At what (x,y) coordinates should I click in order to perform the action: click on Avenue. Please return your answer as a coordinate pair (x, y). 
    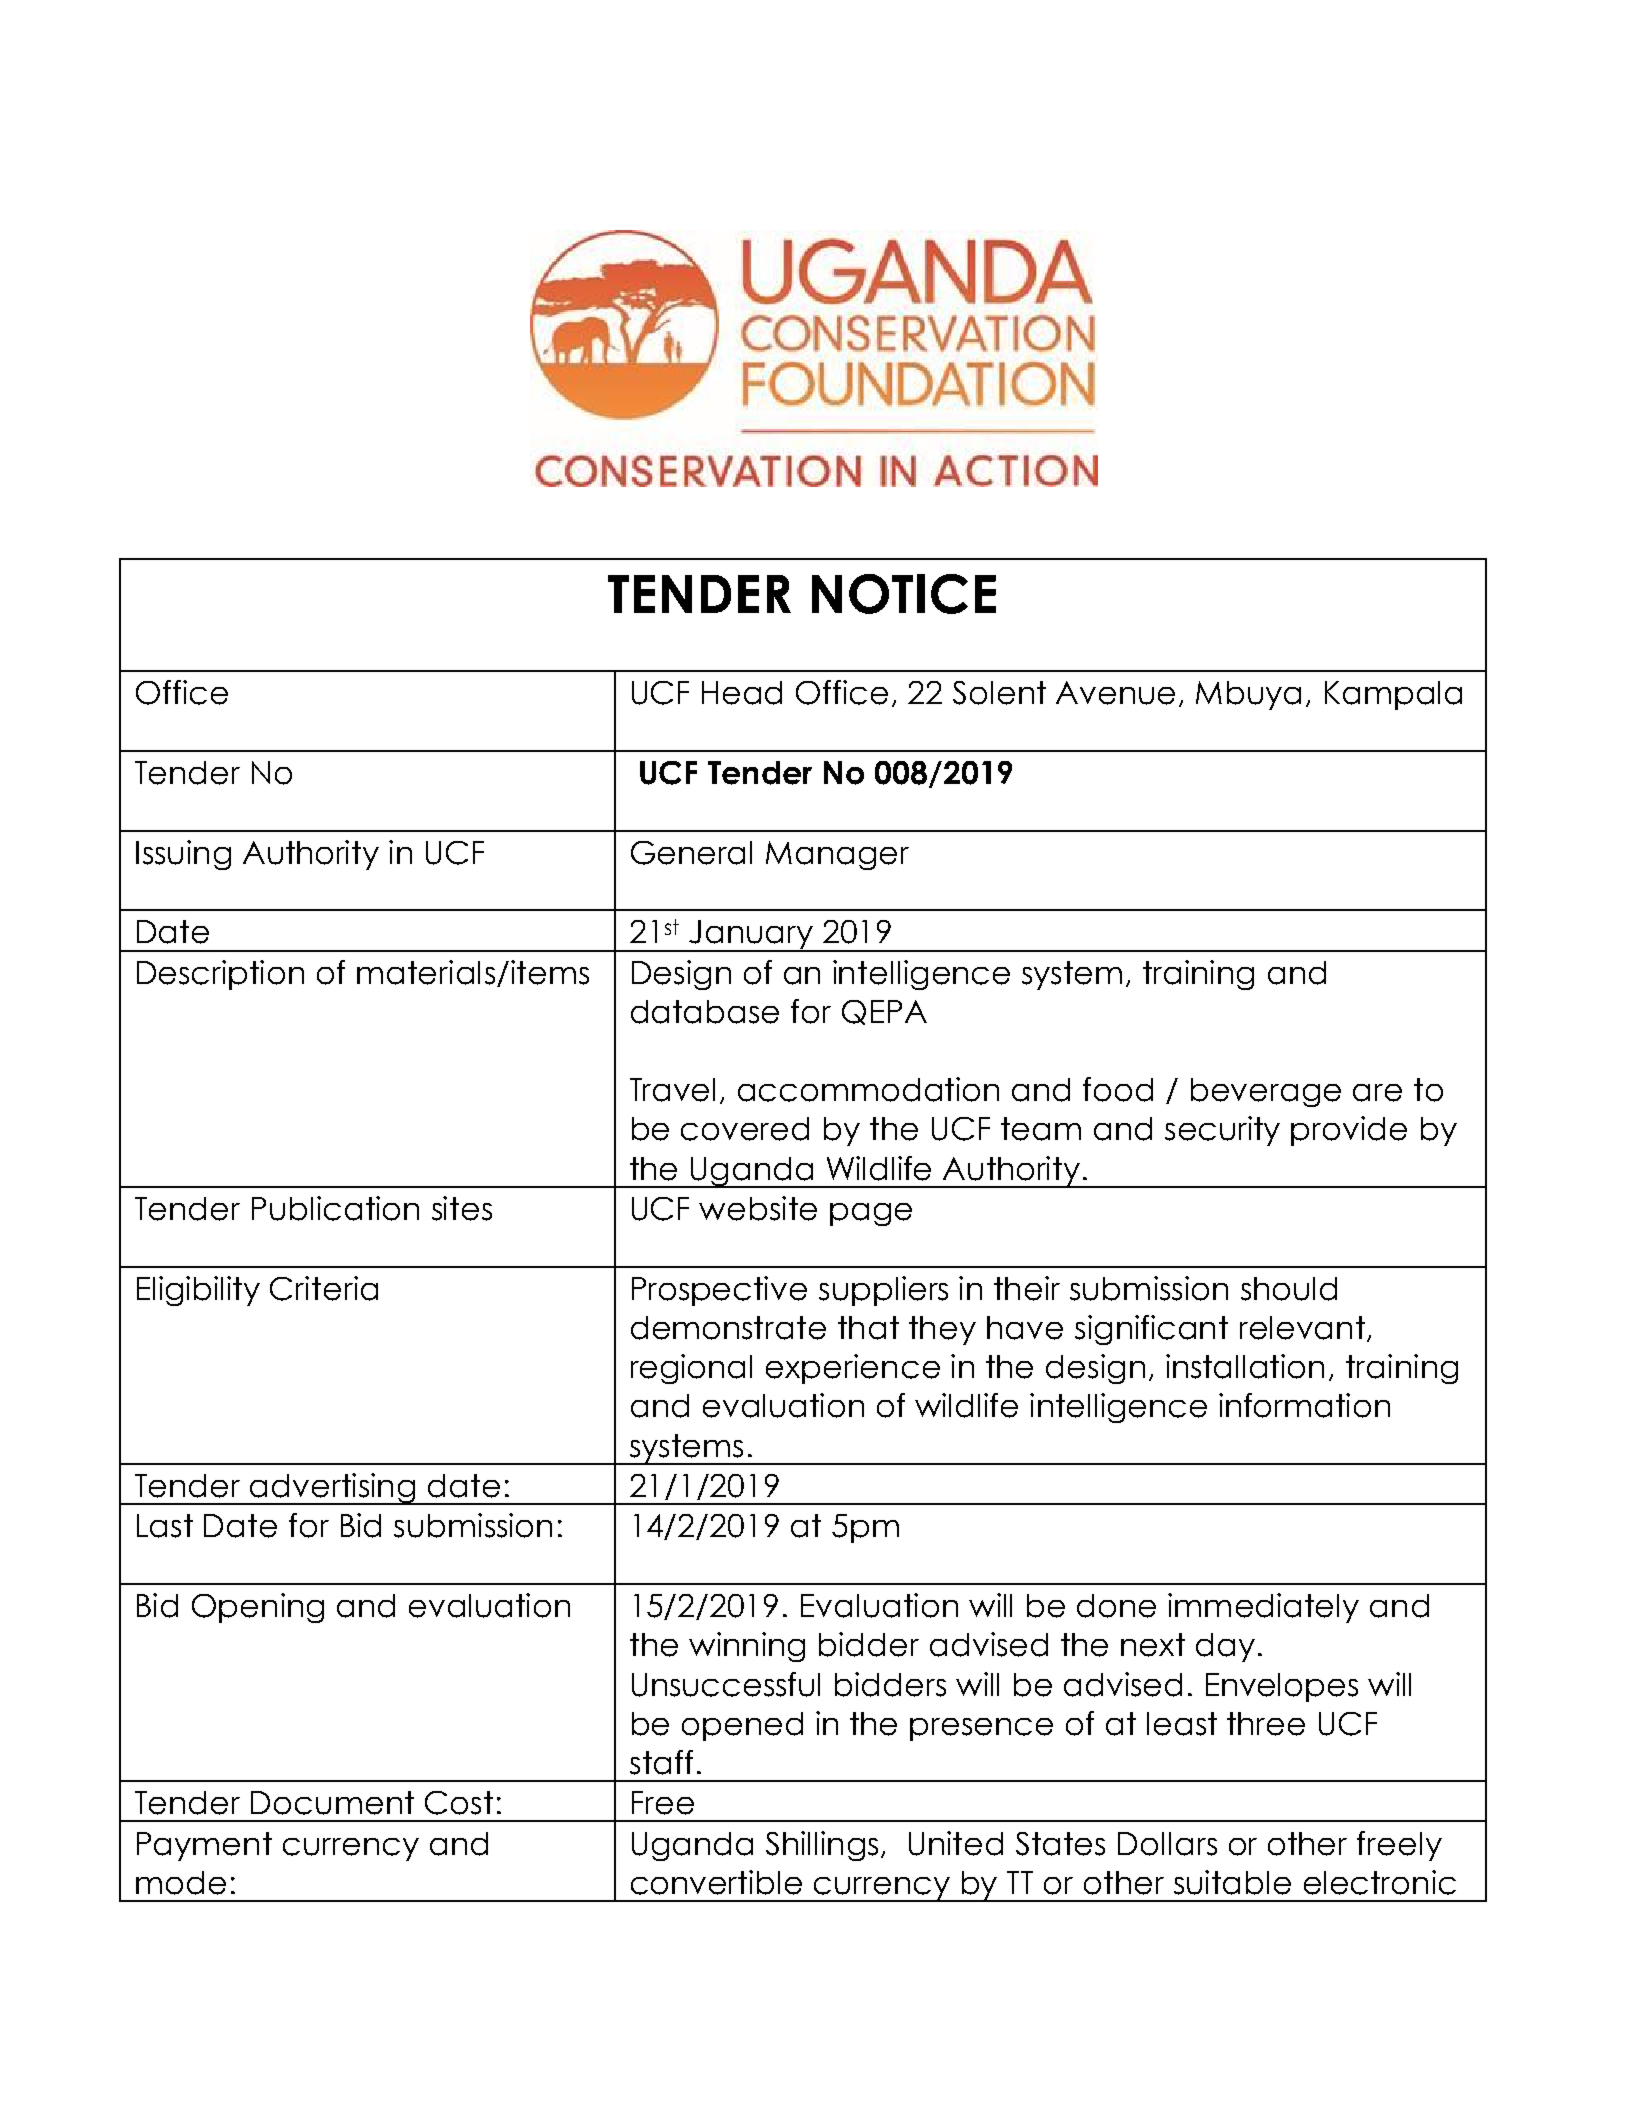
    Looking at the image, I should click on (1115, 693).
